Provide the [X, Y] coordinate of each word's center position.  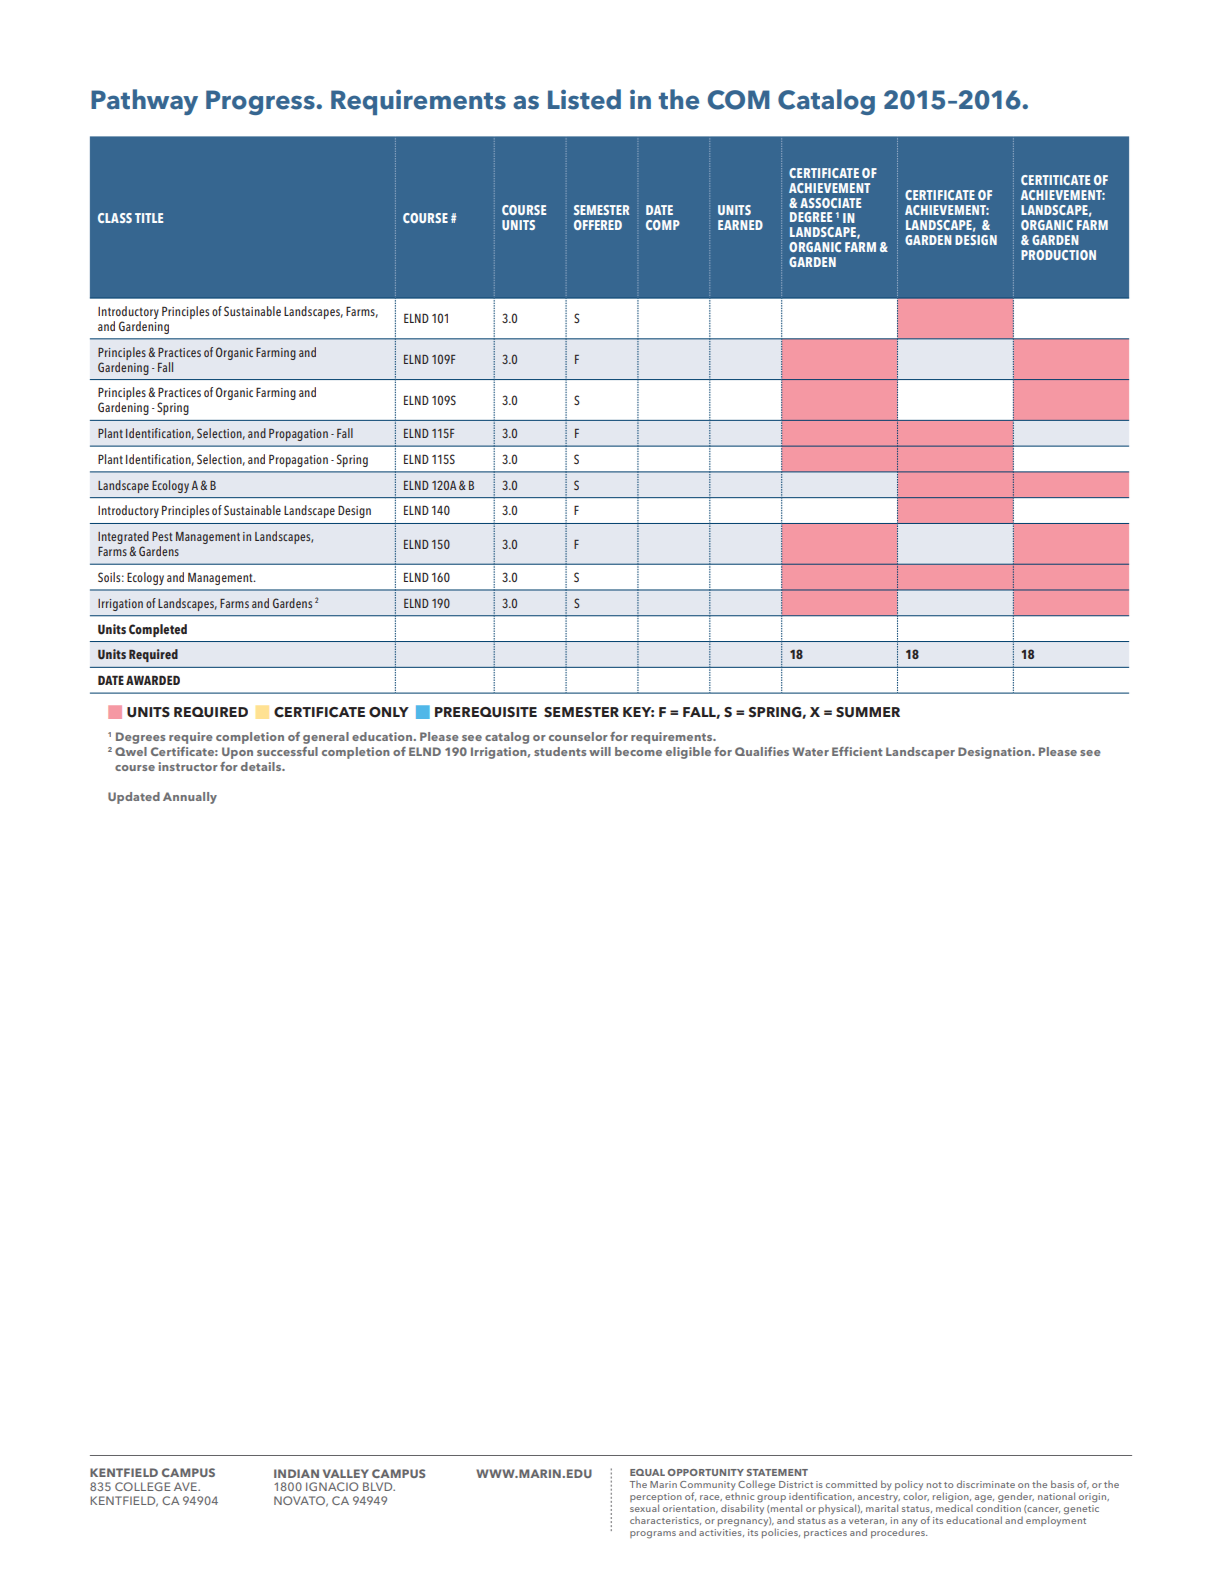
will [600, 751]
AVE [186, 1486]
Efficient [857, 751]
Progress [261, 102]
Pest [162, 536]
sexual [644, 1508]
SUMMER [868, 712]
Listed [584, 99]
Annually [190, 798]
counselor [578, 736]
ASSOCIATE [830, 203]
